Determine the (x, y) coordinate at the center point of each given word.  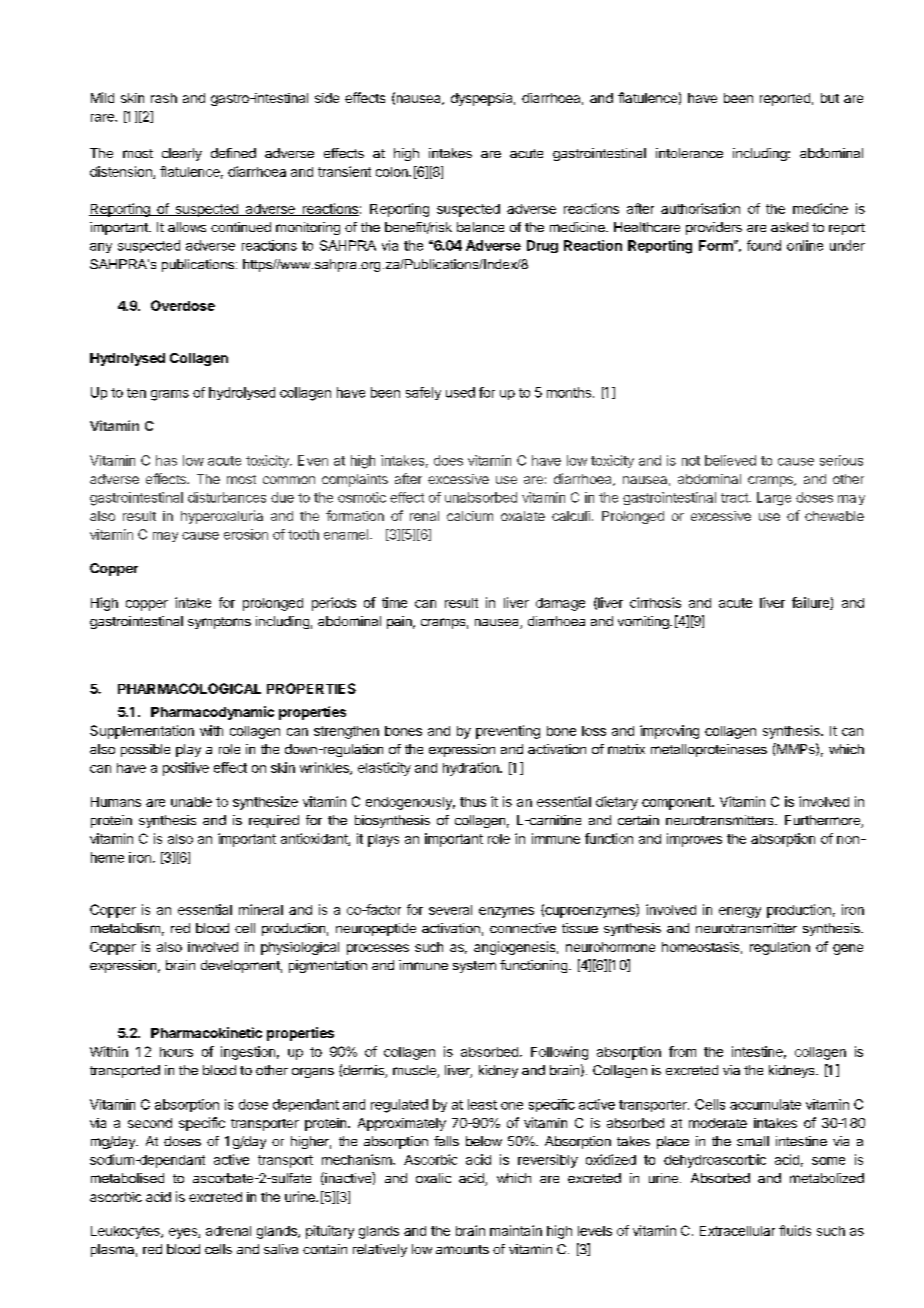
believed (730, 460)
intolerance (689, 153)
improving (669, 732)
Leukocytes (126, 1232)
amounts (462, 1249)
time (394, 602)
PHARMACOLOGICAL (189, 688)
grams (170, 395)
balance (480, 227)
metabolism (125, 928)
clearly (182, 154)
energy (740, 912)
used (460, 392)
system (474, 967)
